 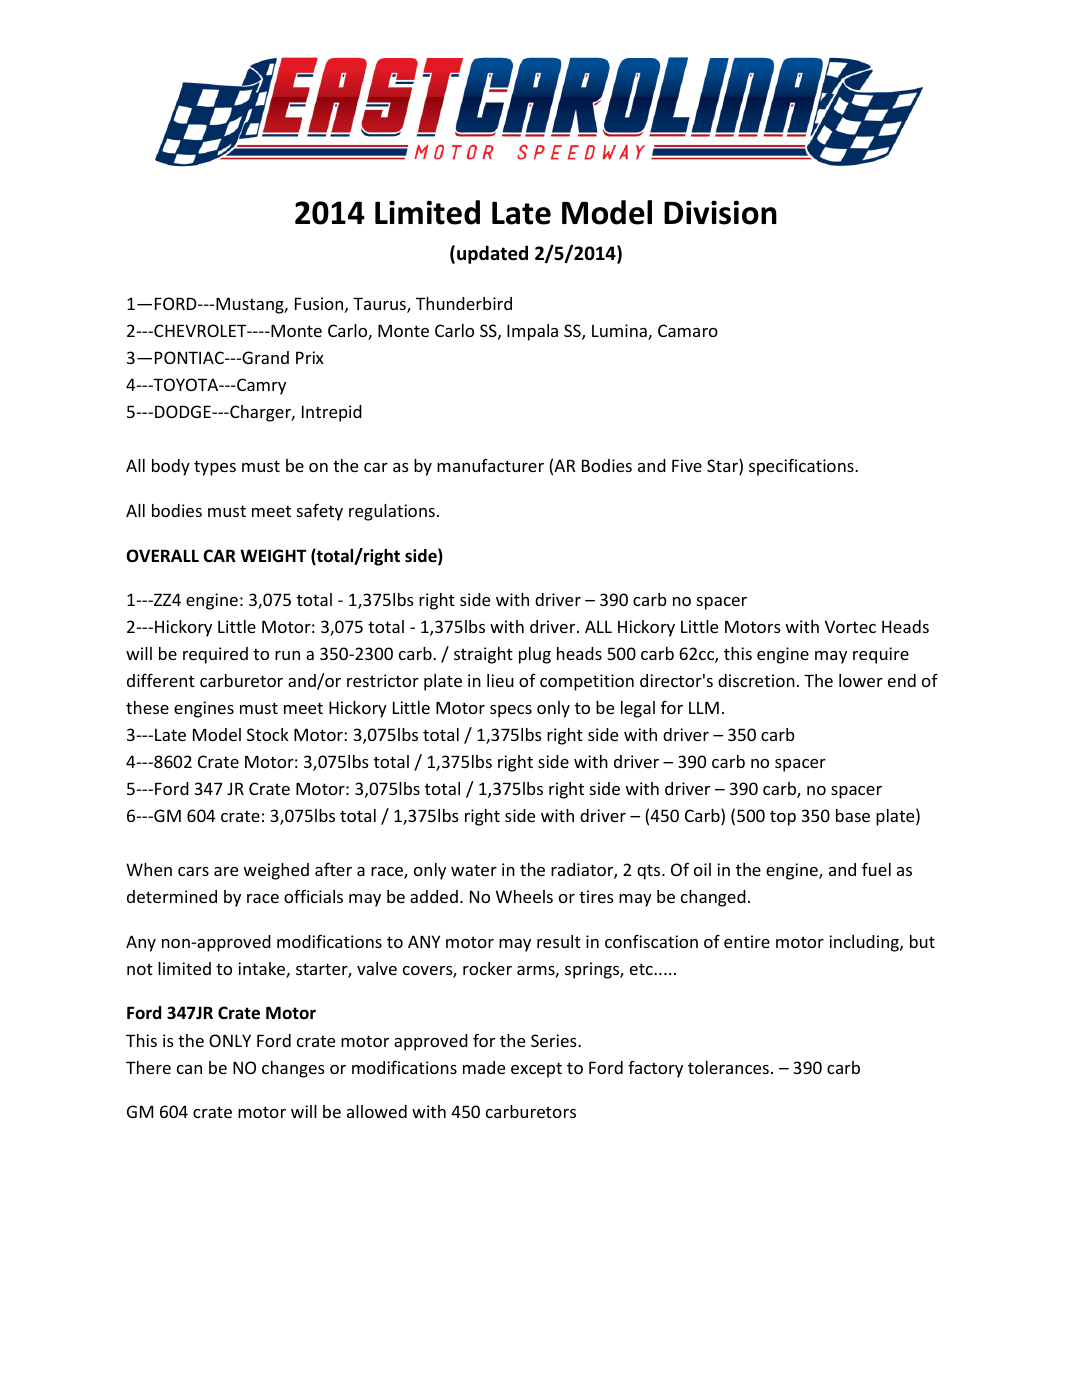 I want to click on Division, so click(x=720, y=212).
